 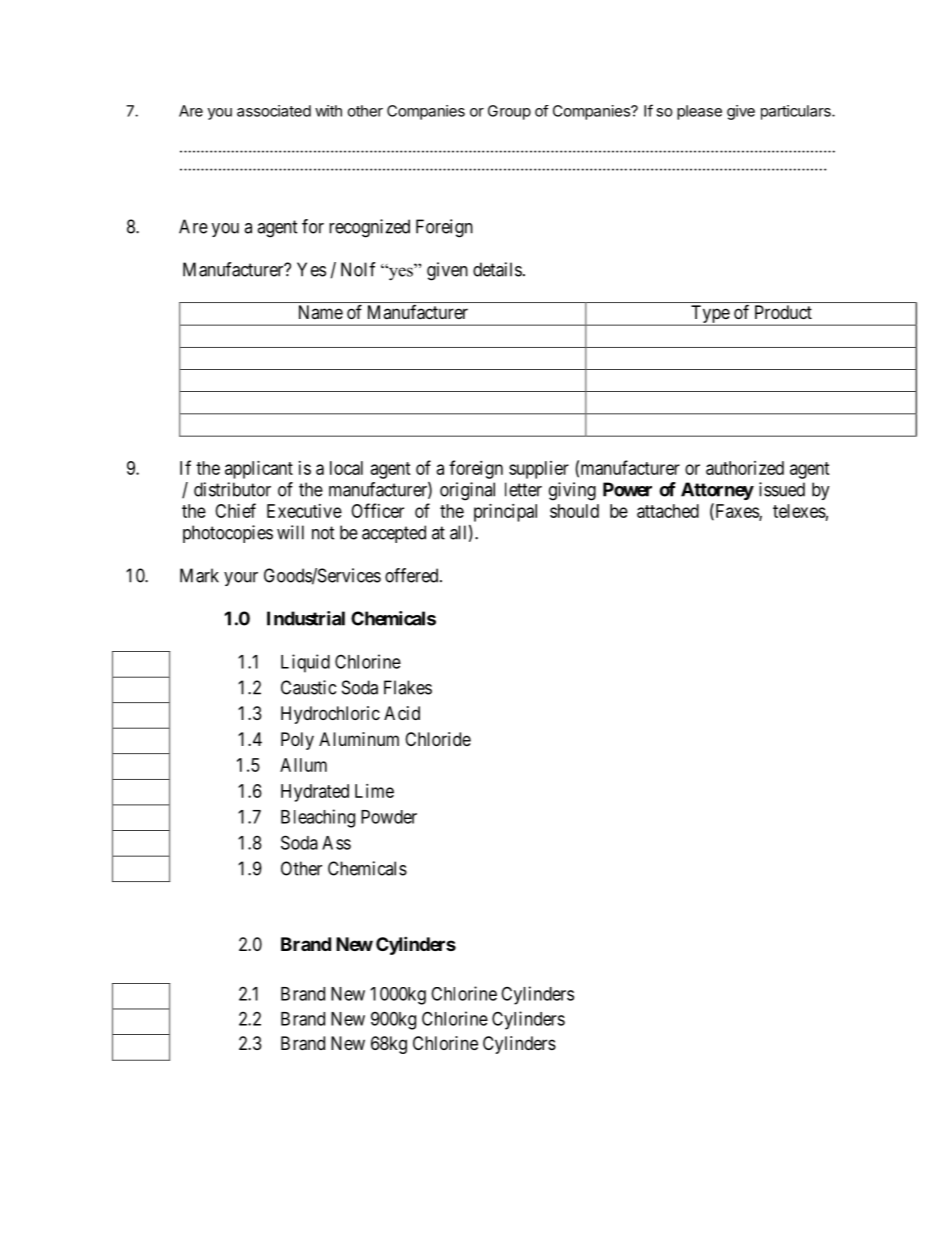 What do you see at coordinates (668, 511) in the screenshot?
I see `attached` at bounding box center [668, 511].
